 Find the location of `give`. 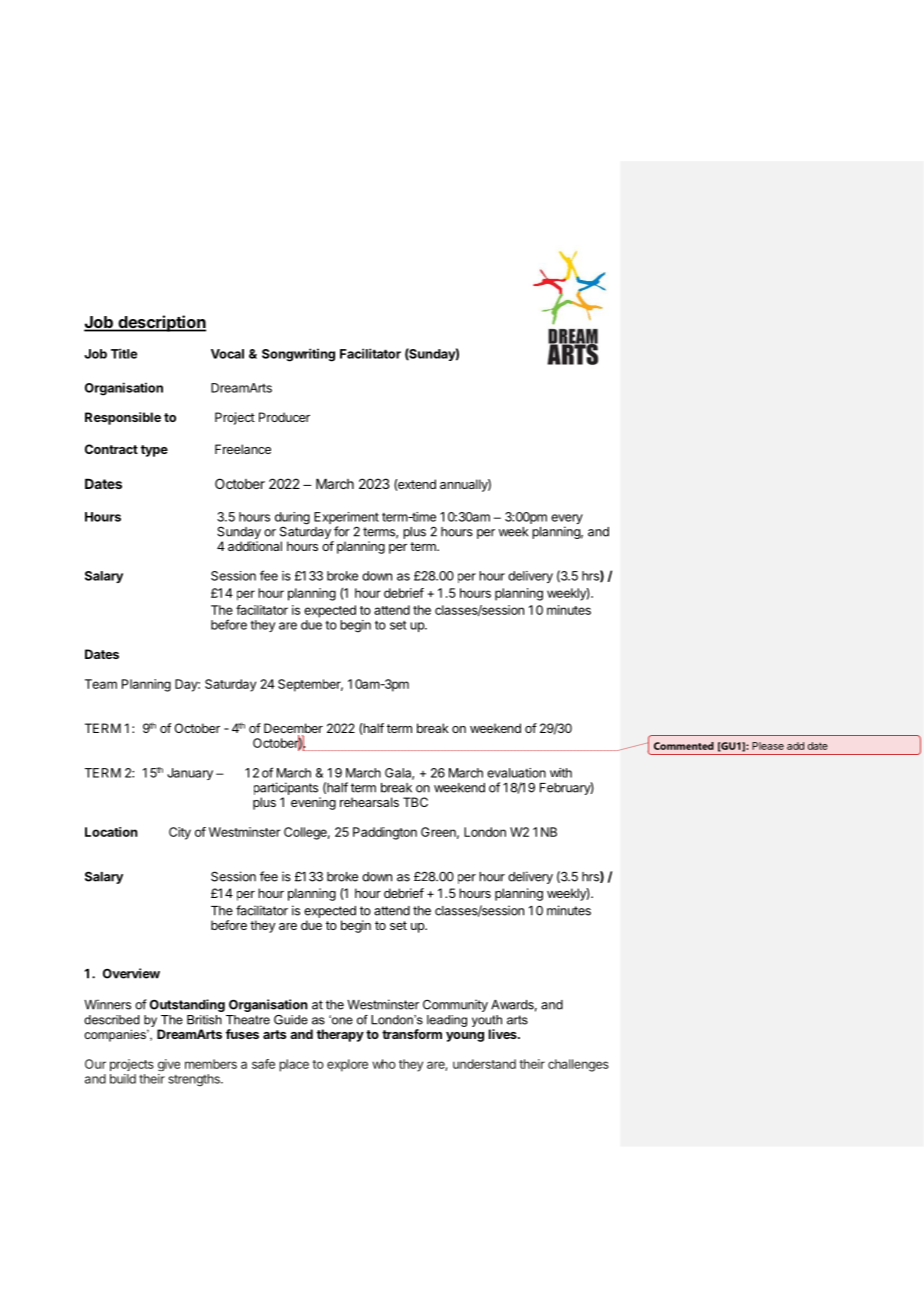

give is located at coordinates (169, 1065).
